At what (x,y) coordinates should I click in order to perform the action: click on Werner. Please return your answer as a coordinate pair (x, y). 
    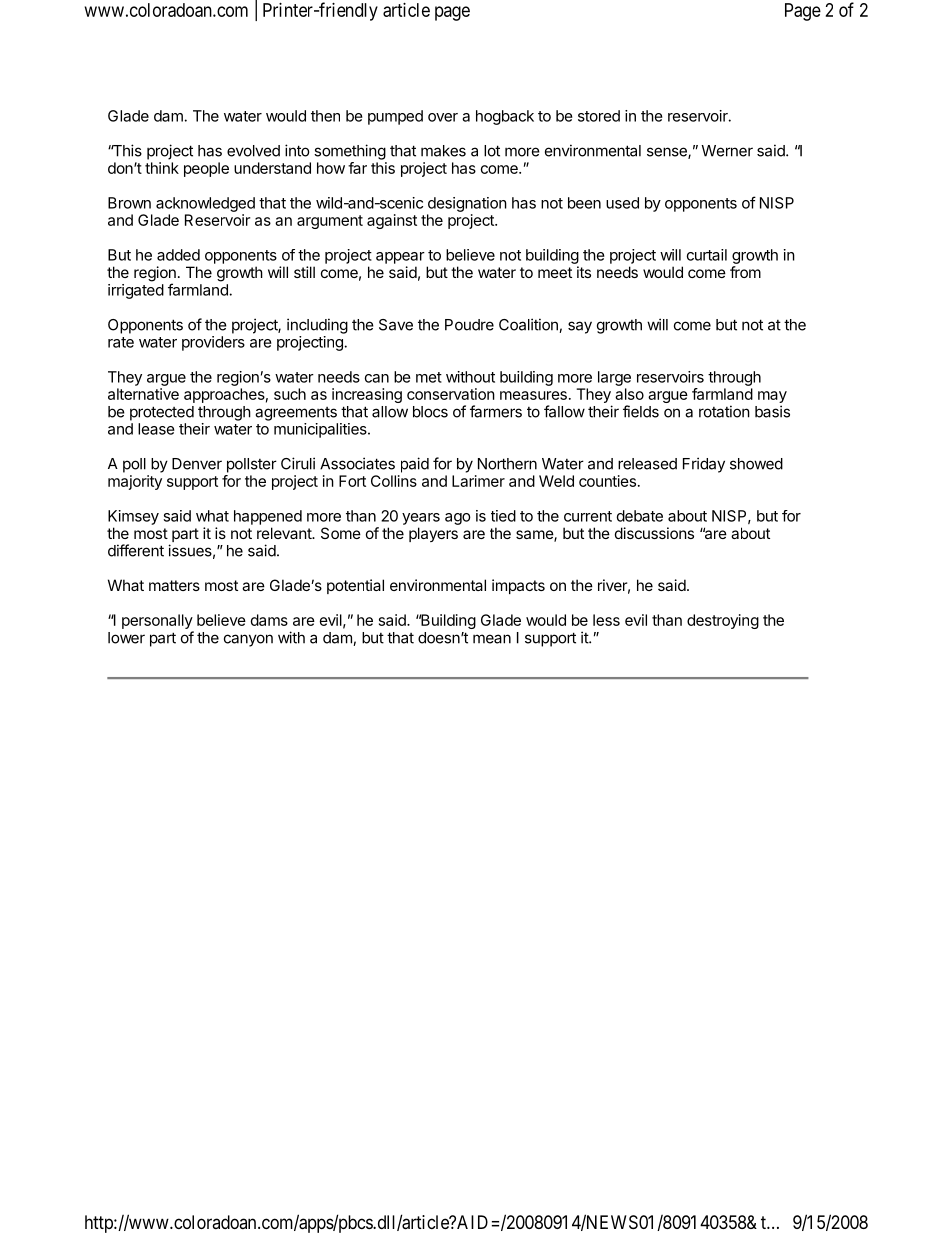
    Looking at the image, I should click on (727, 151).
